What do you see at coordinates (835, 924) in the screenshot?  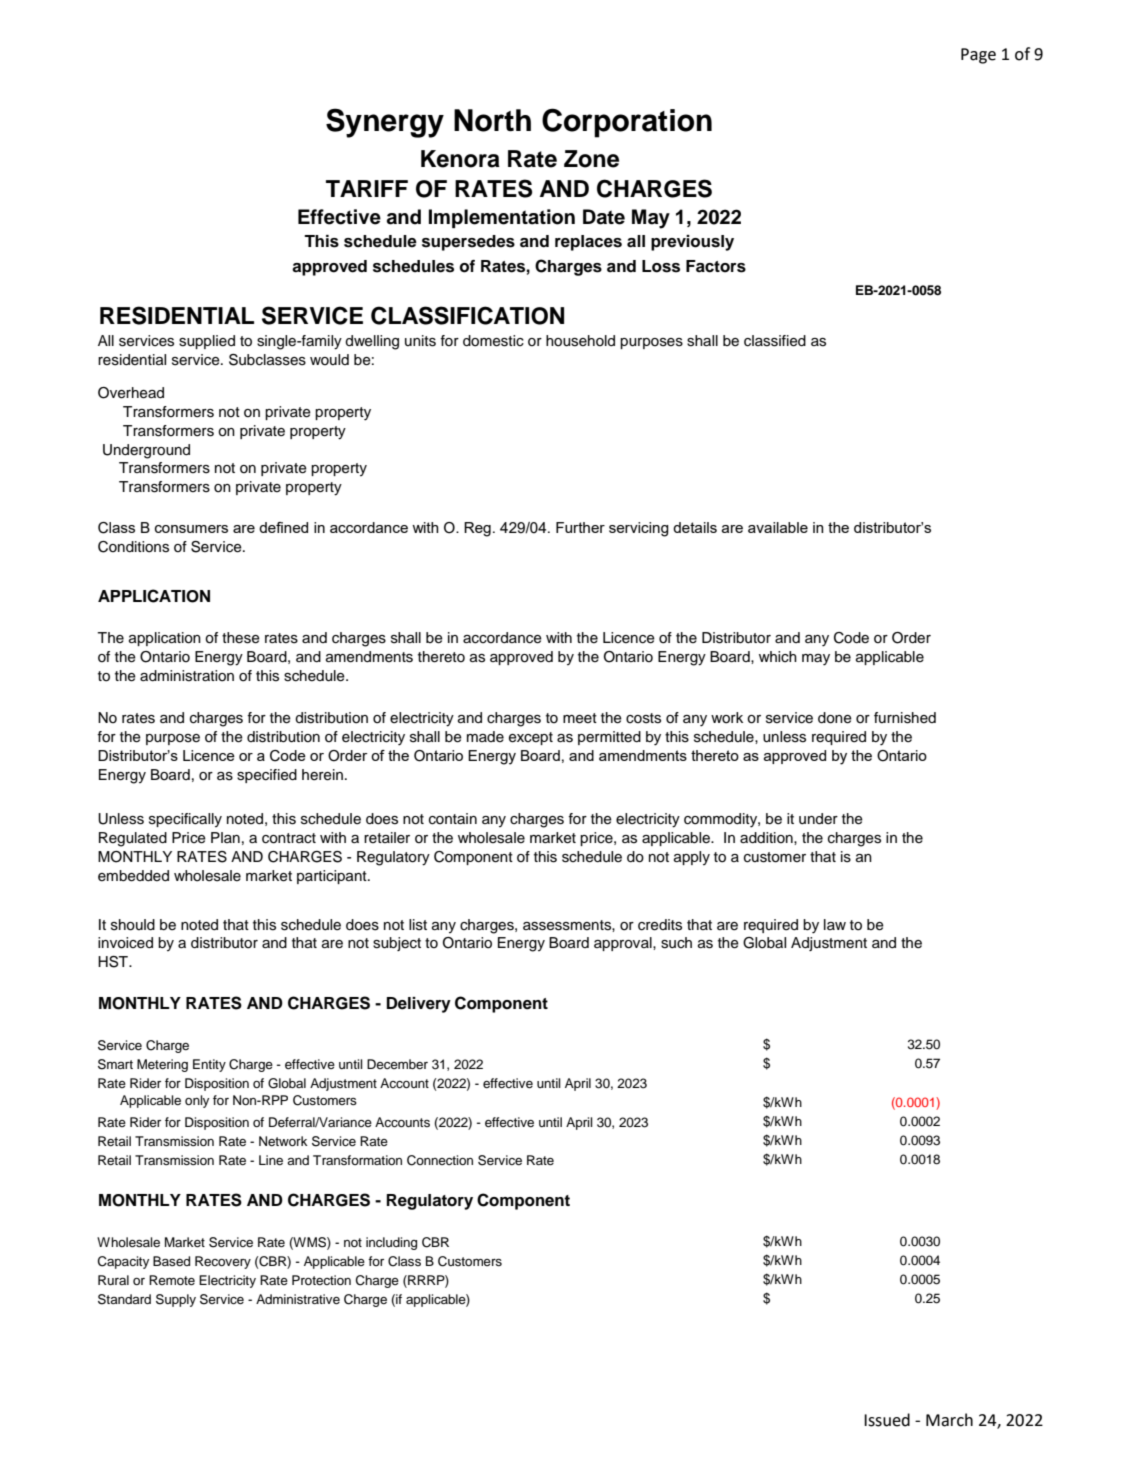 I see `law` at bounding box center [835, 924].
